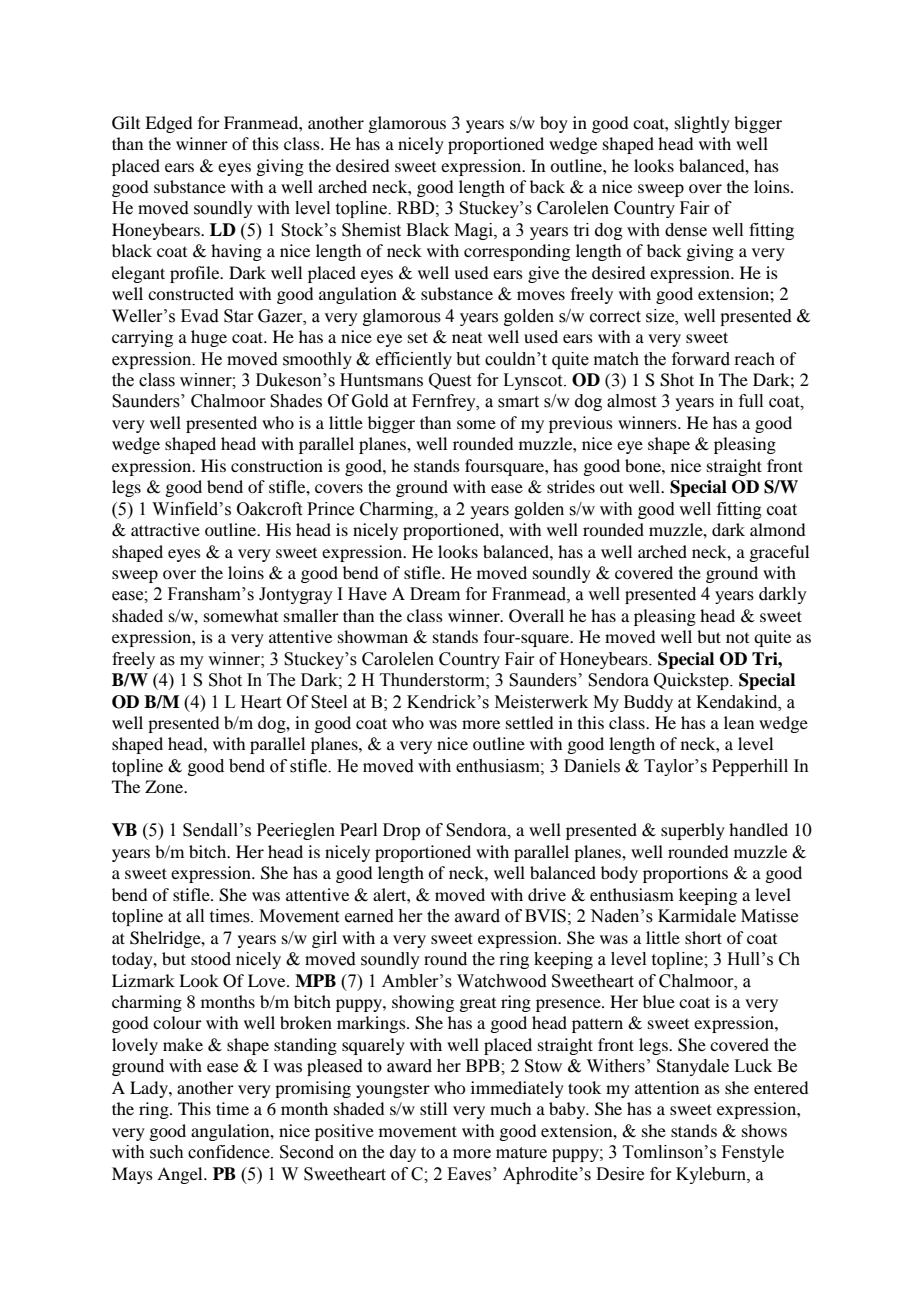  What do you see at coordinates (401, 831) in the document?
I see `Drop` at bounding box center [401, 831].
